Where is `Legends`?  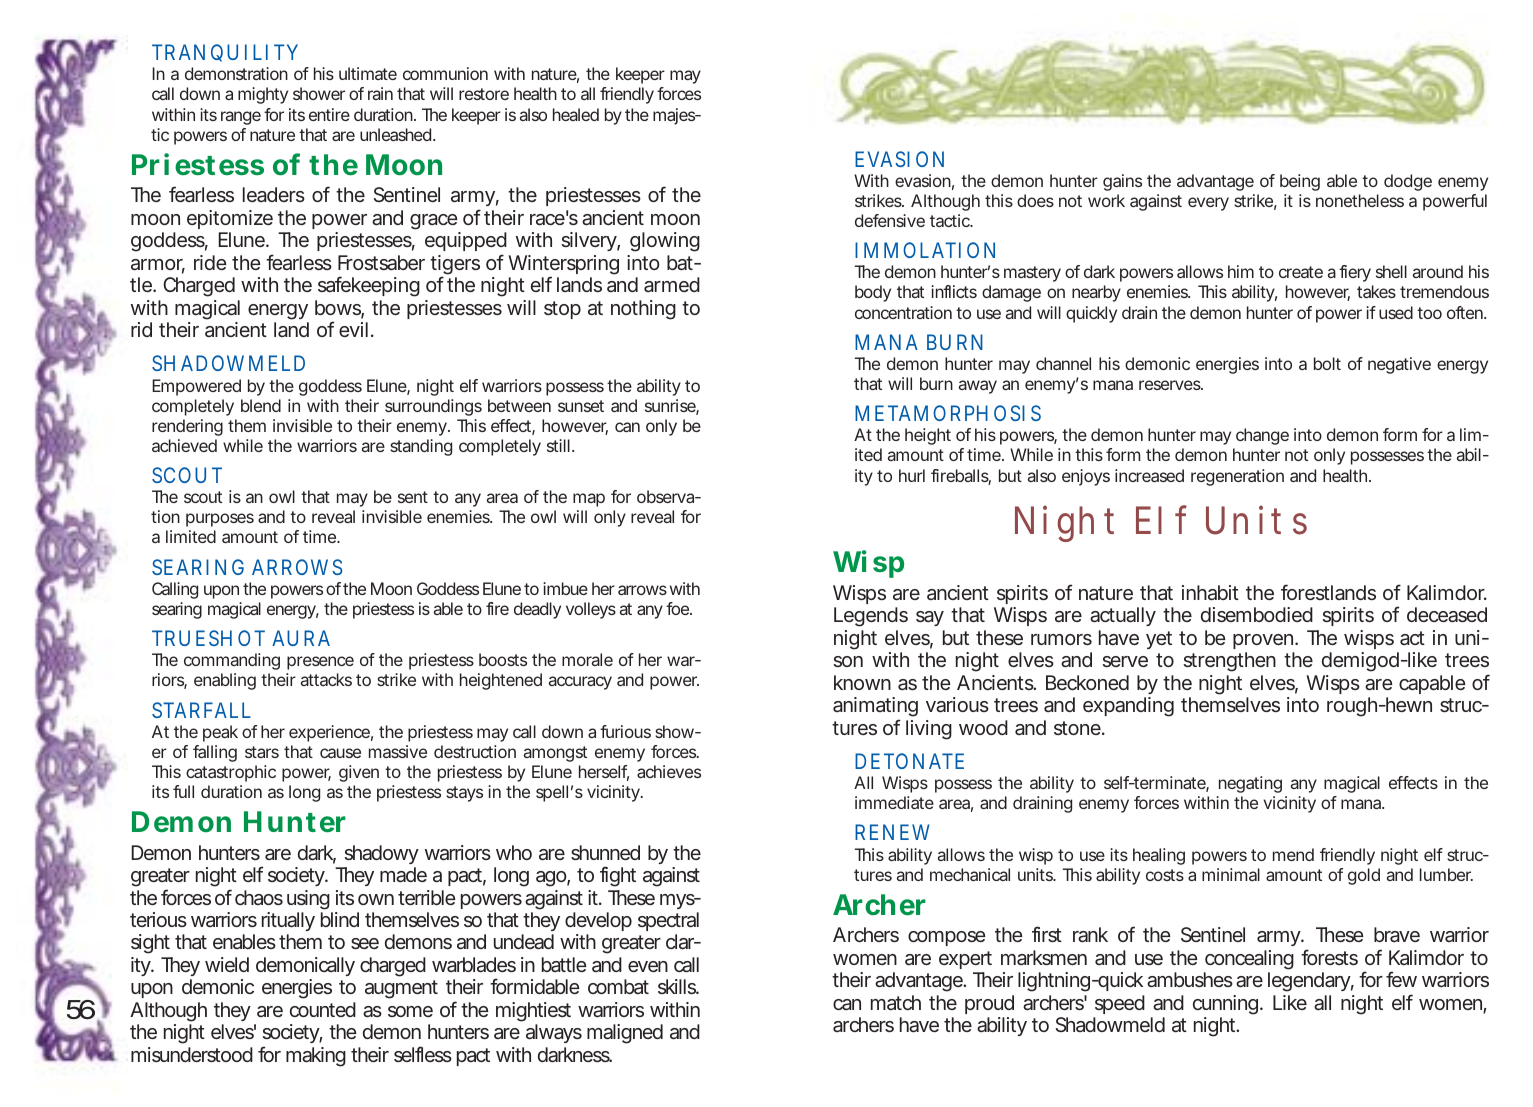 Legends is located at coordinates (871, 617).
